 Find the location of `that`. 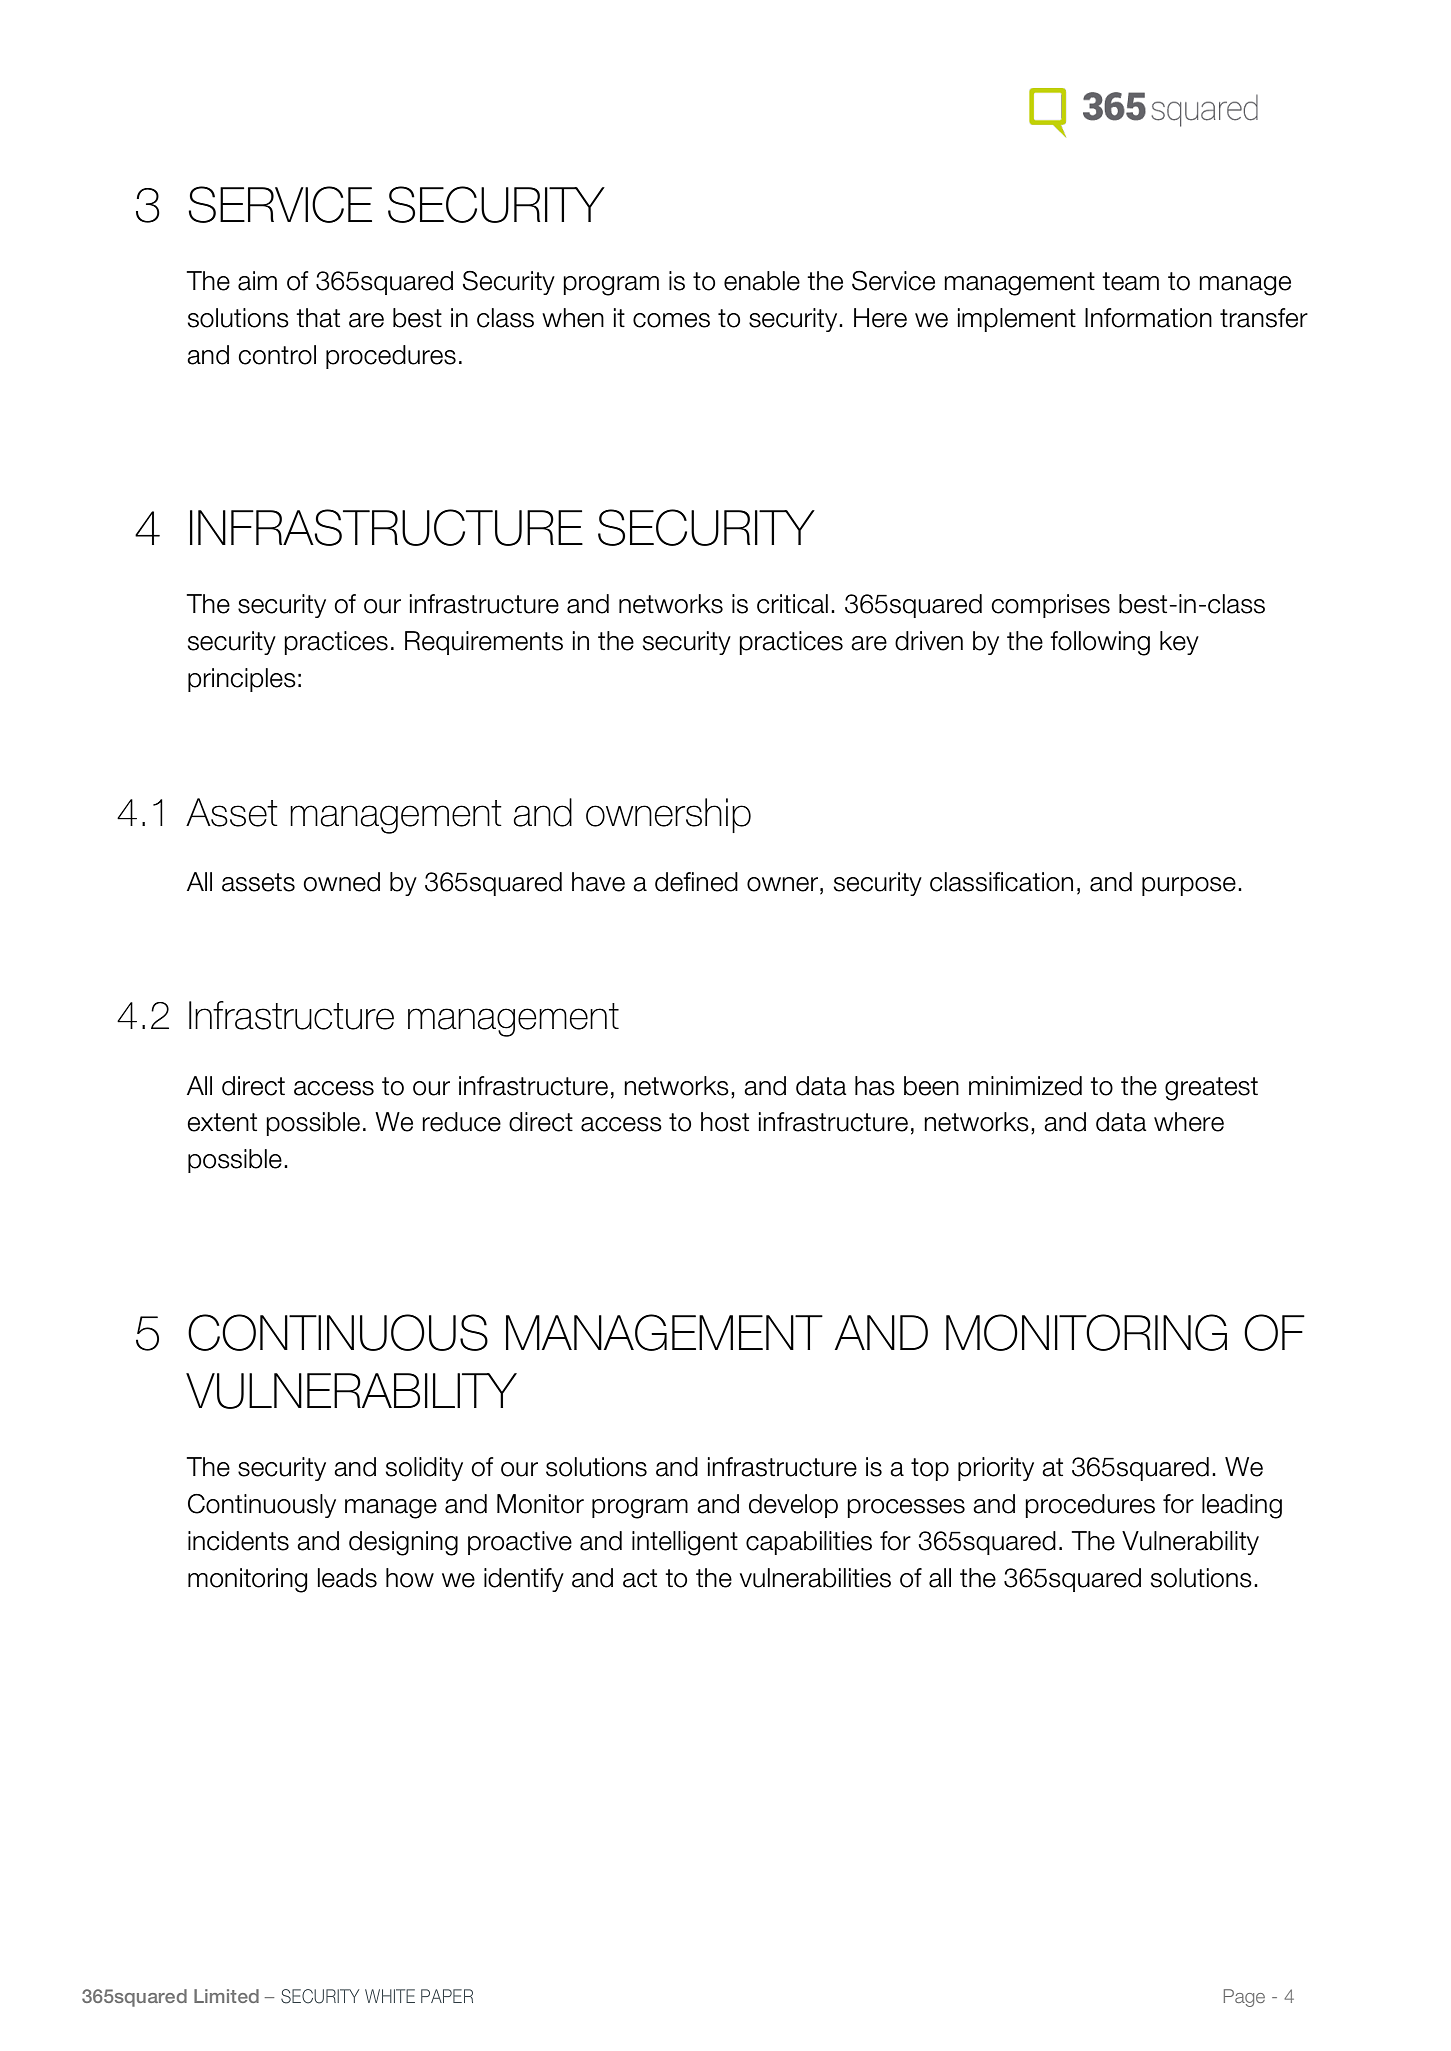

that is located at coordinates (318, 318).
